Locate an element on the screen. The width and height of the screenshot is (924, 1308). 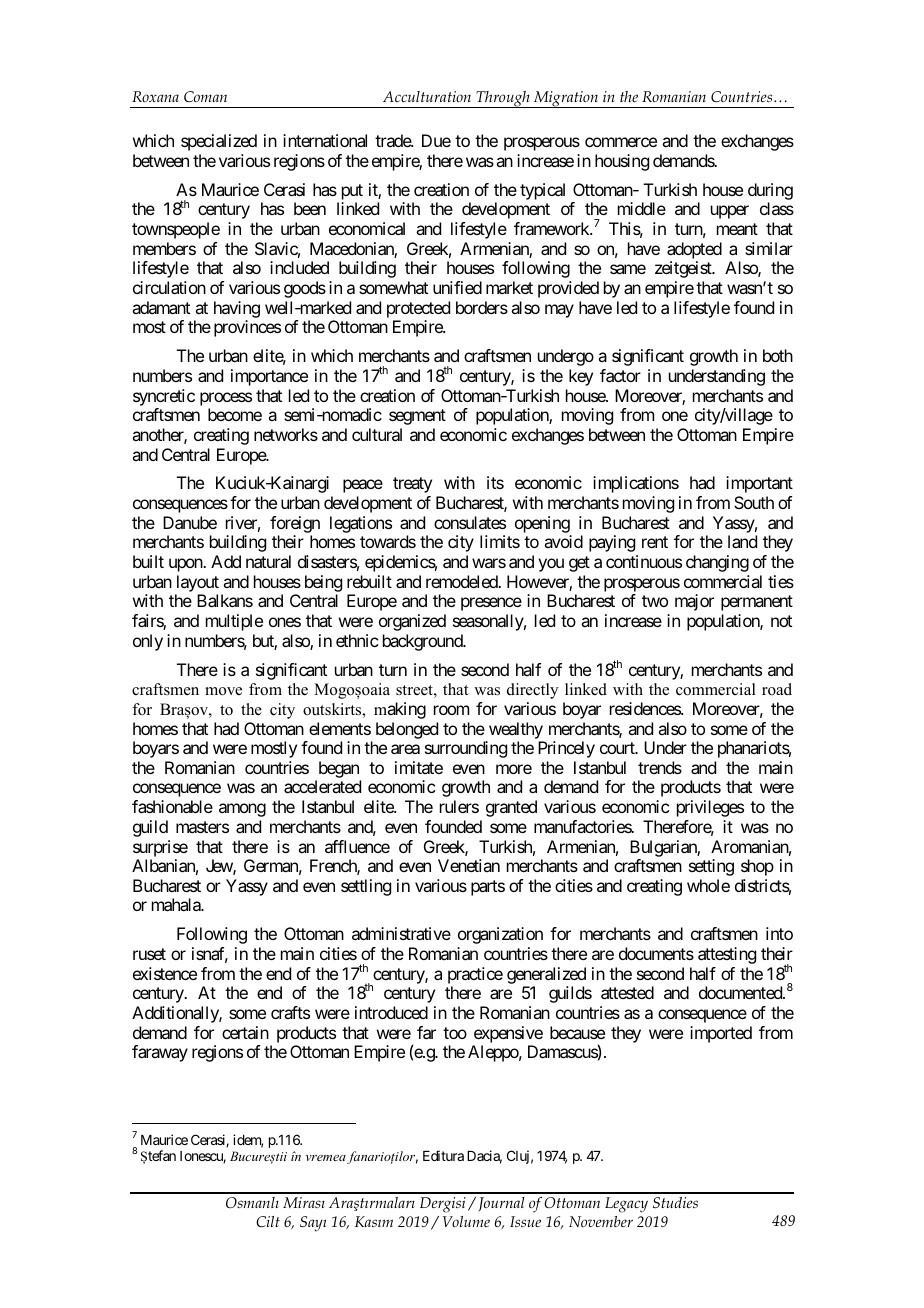
Volume is located at coordinates (466, 1221).
